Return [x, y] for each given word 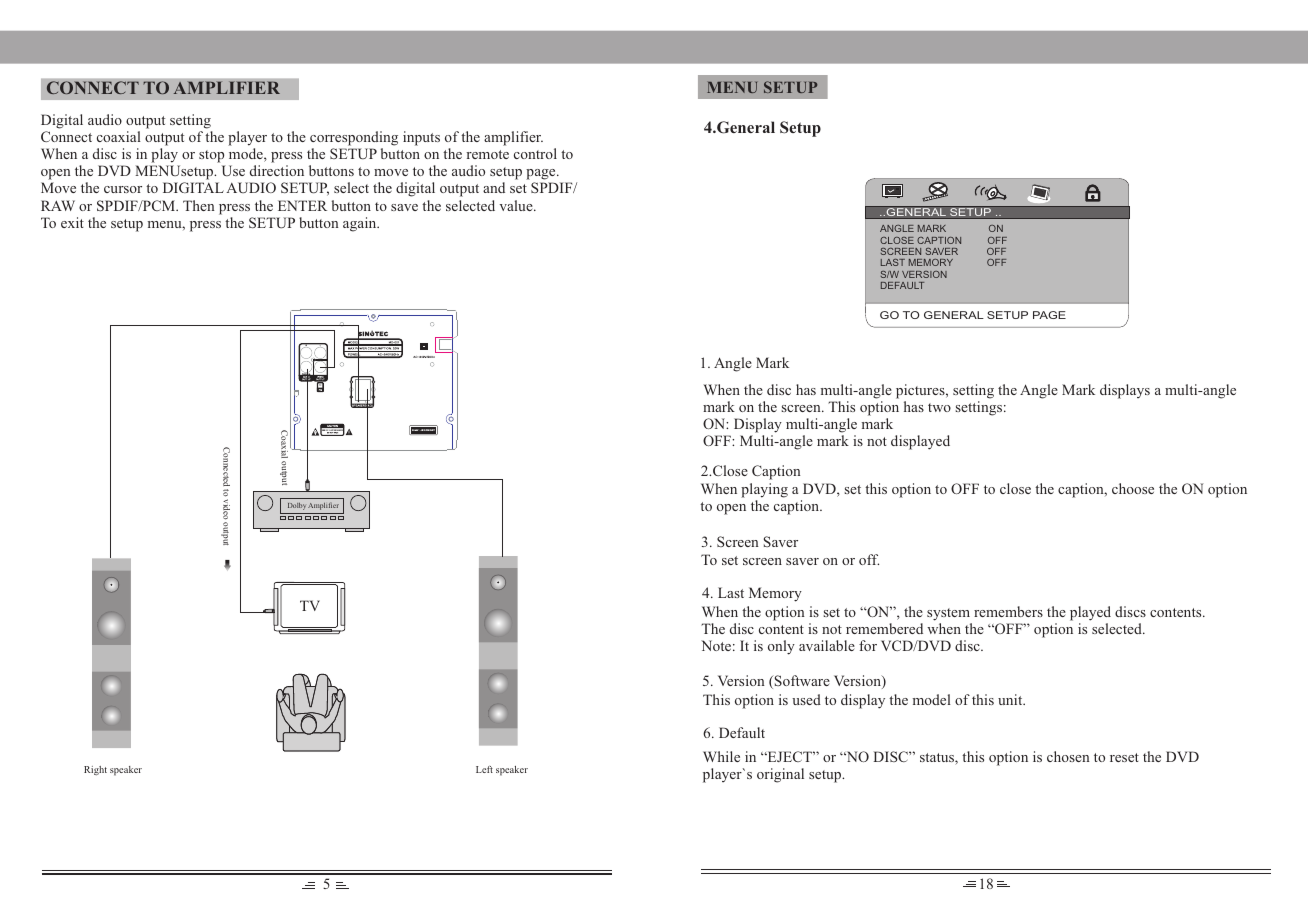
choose [1133, 488]
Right [95, 770]
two [939, 407]
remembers [1008, 611]
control [535, 153]
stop [211, 156]
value [517, 205]
